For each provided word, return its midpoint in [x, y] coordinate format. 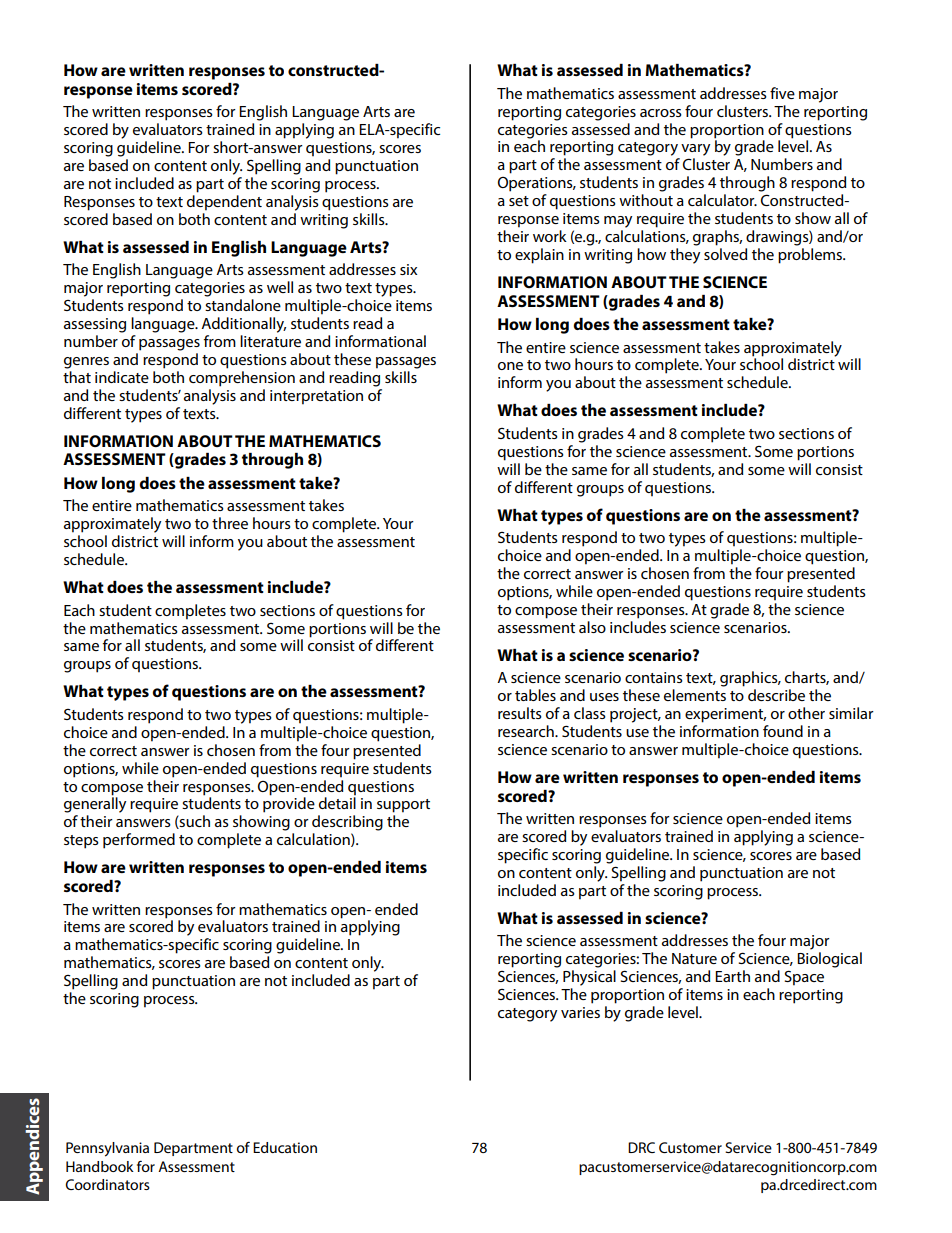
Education [285, 1147]
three [230, 523]
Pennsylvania [107, 1149]
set [519, 201]
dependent [224, 203]
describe [776, 695]
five [782, 93]
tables [535, 695]
